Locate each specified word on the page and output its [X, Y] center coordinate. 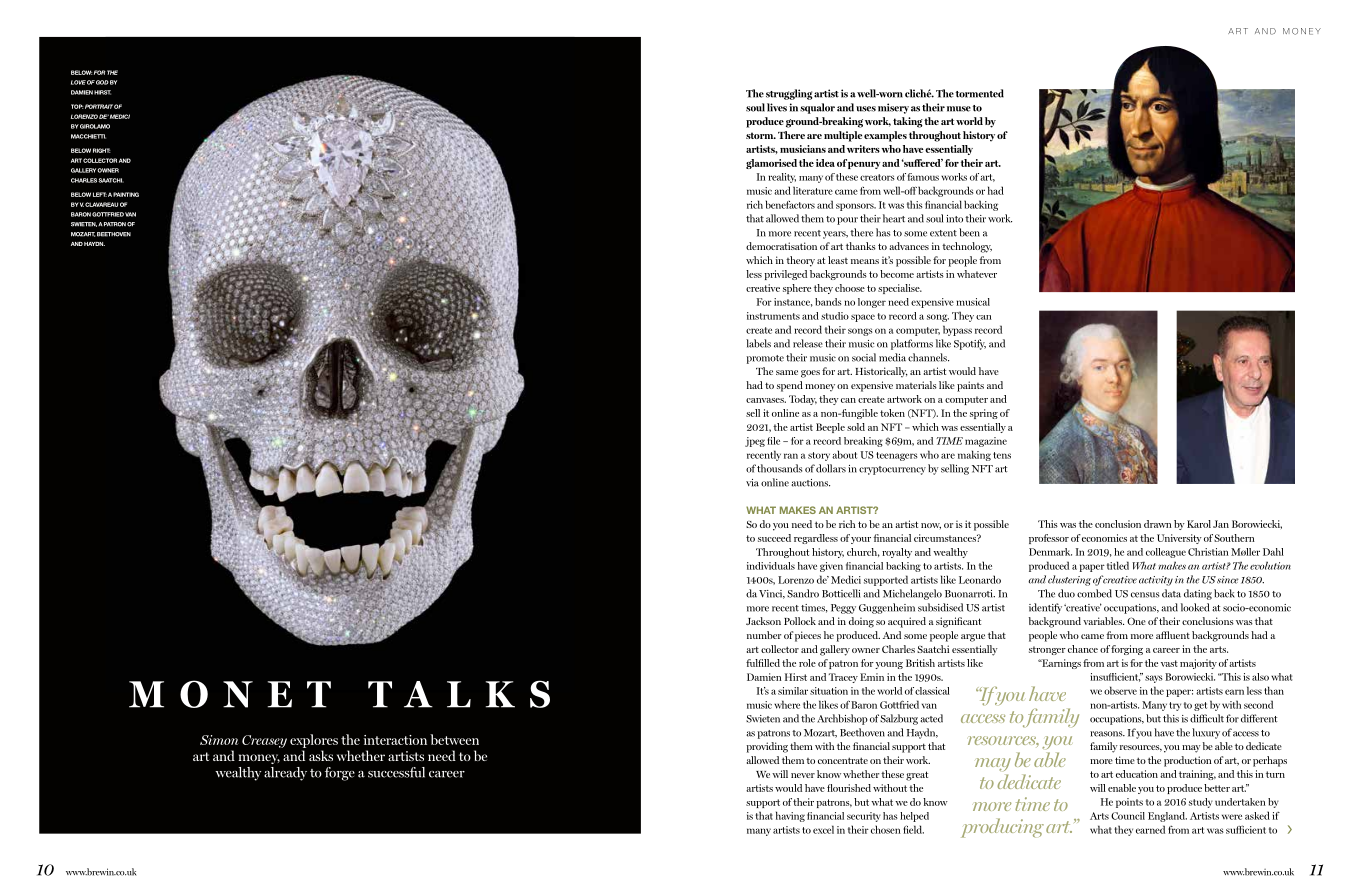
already [285, 774]
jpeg [755, 442]
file [773, 441]
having [790, 816]
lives [777, 107]
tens [1002, 455]
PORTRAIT [99, 106]
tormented [980, 93]
